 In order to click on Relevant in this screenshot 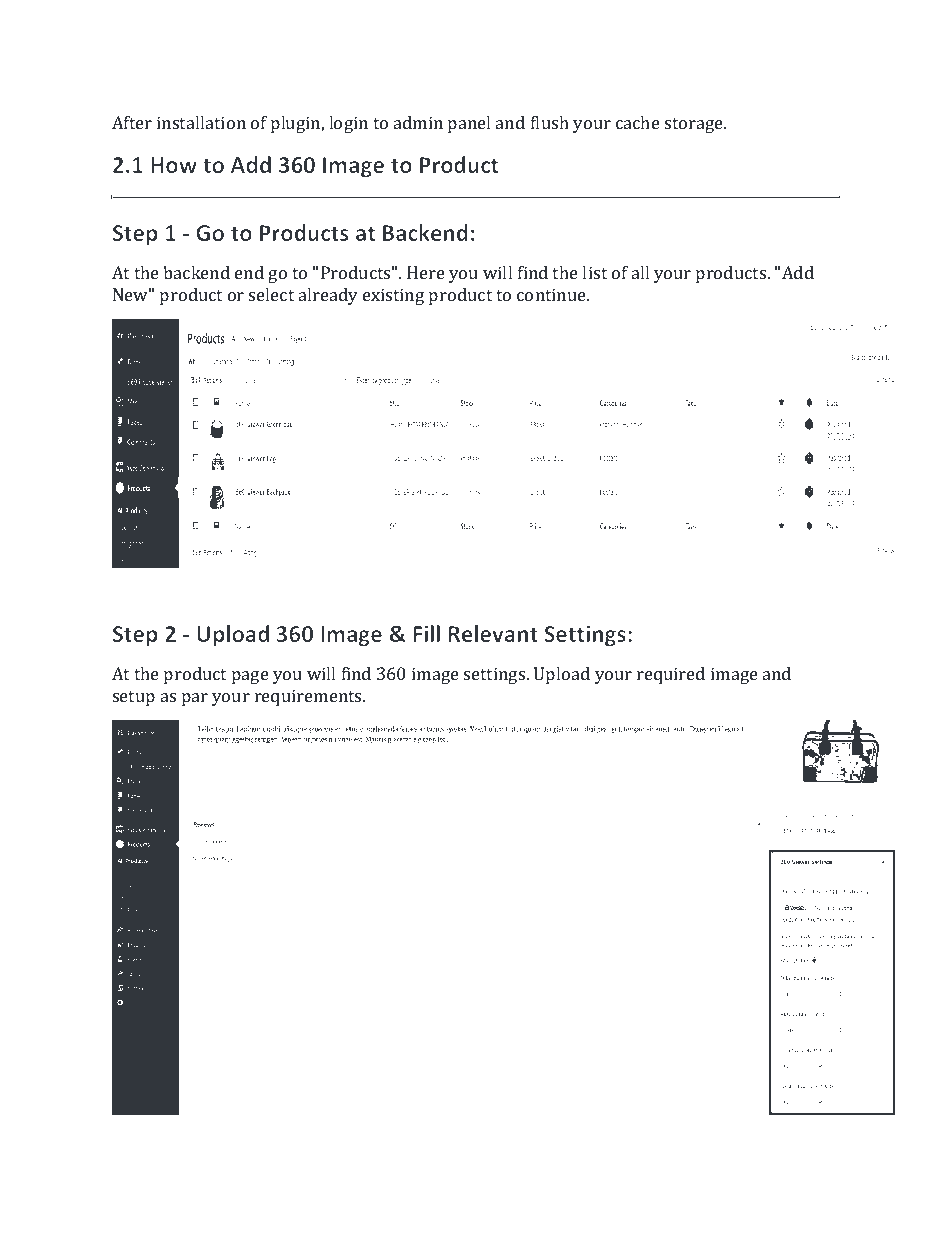, I will do `click(493, 633)`.
